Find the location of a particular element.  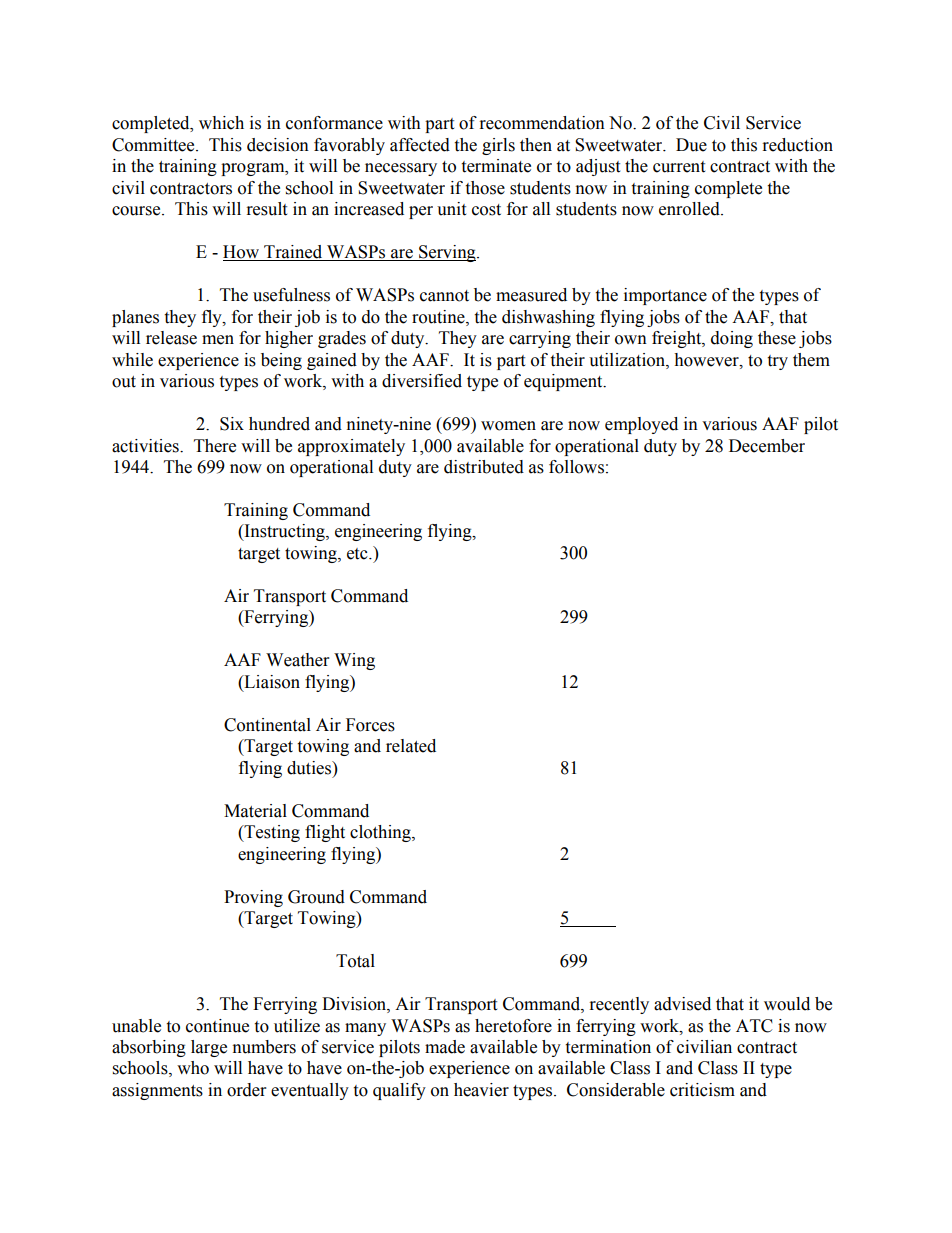

related is located at coordinates (411, 746).
